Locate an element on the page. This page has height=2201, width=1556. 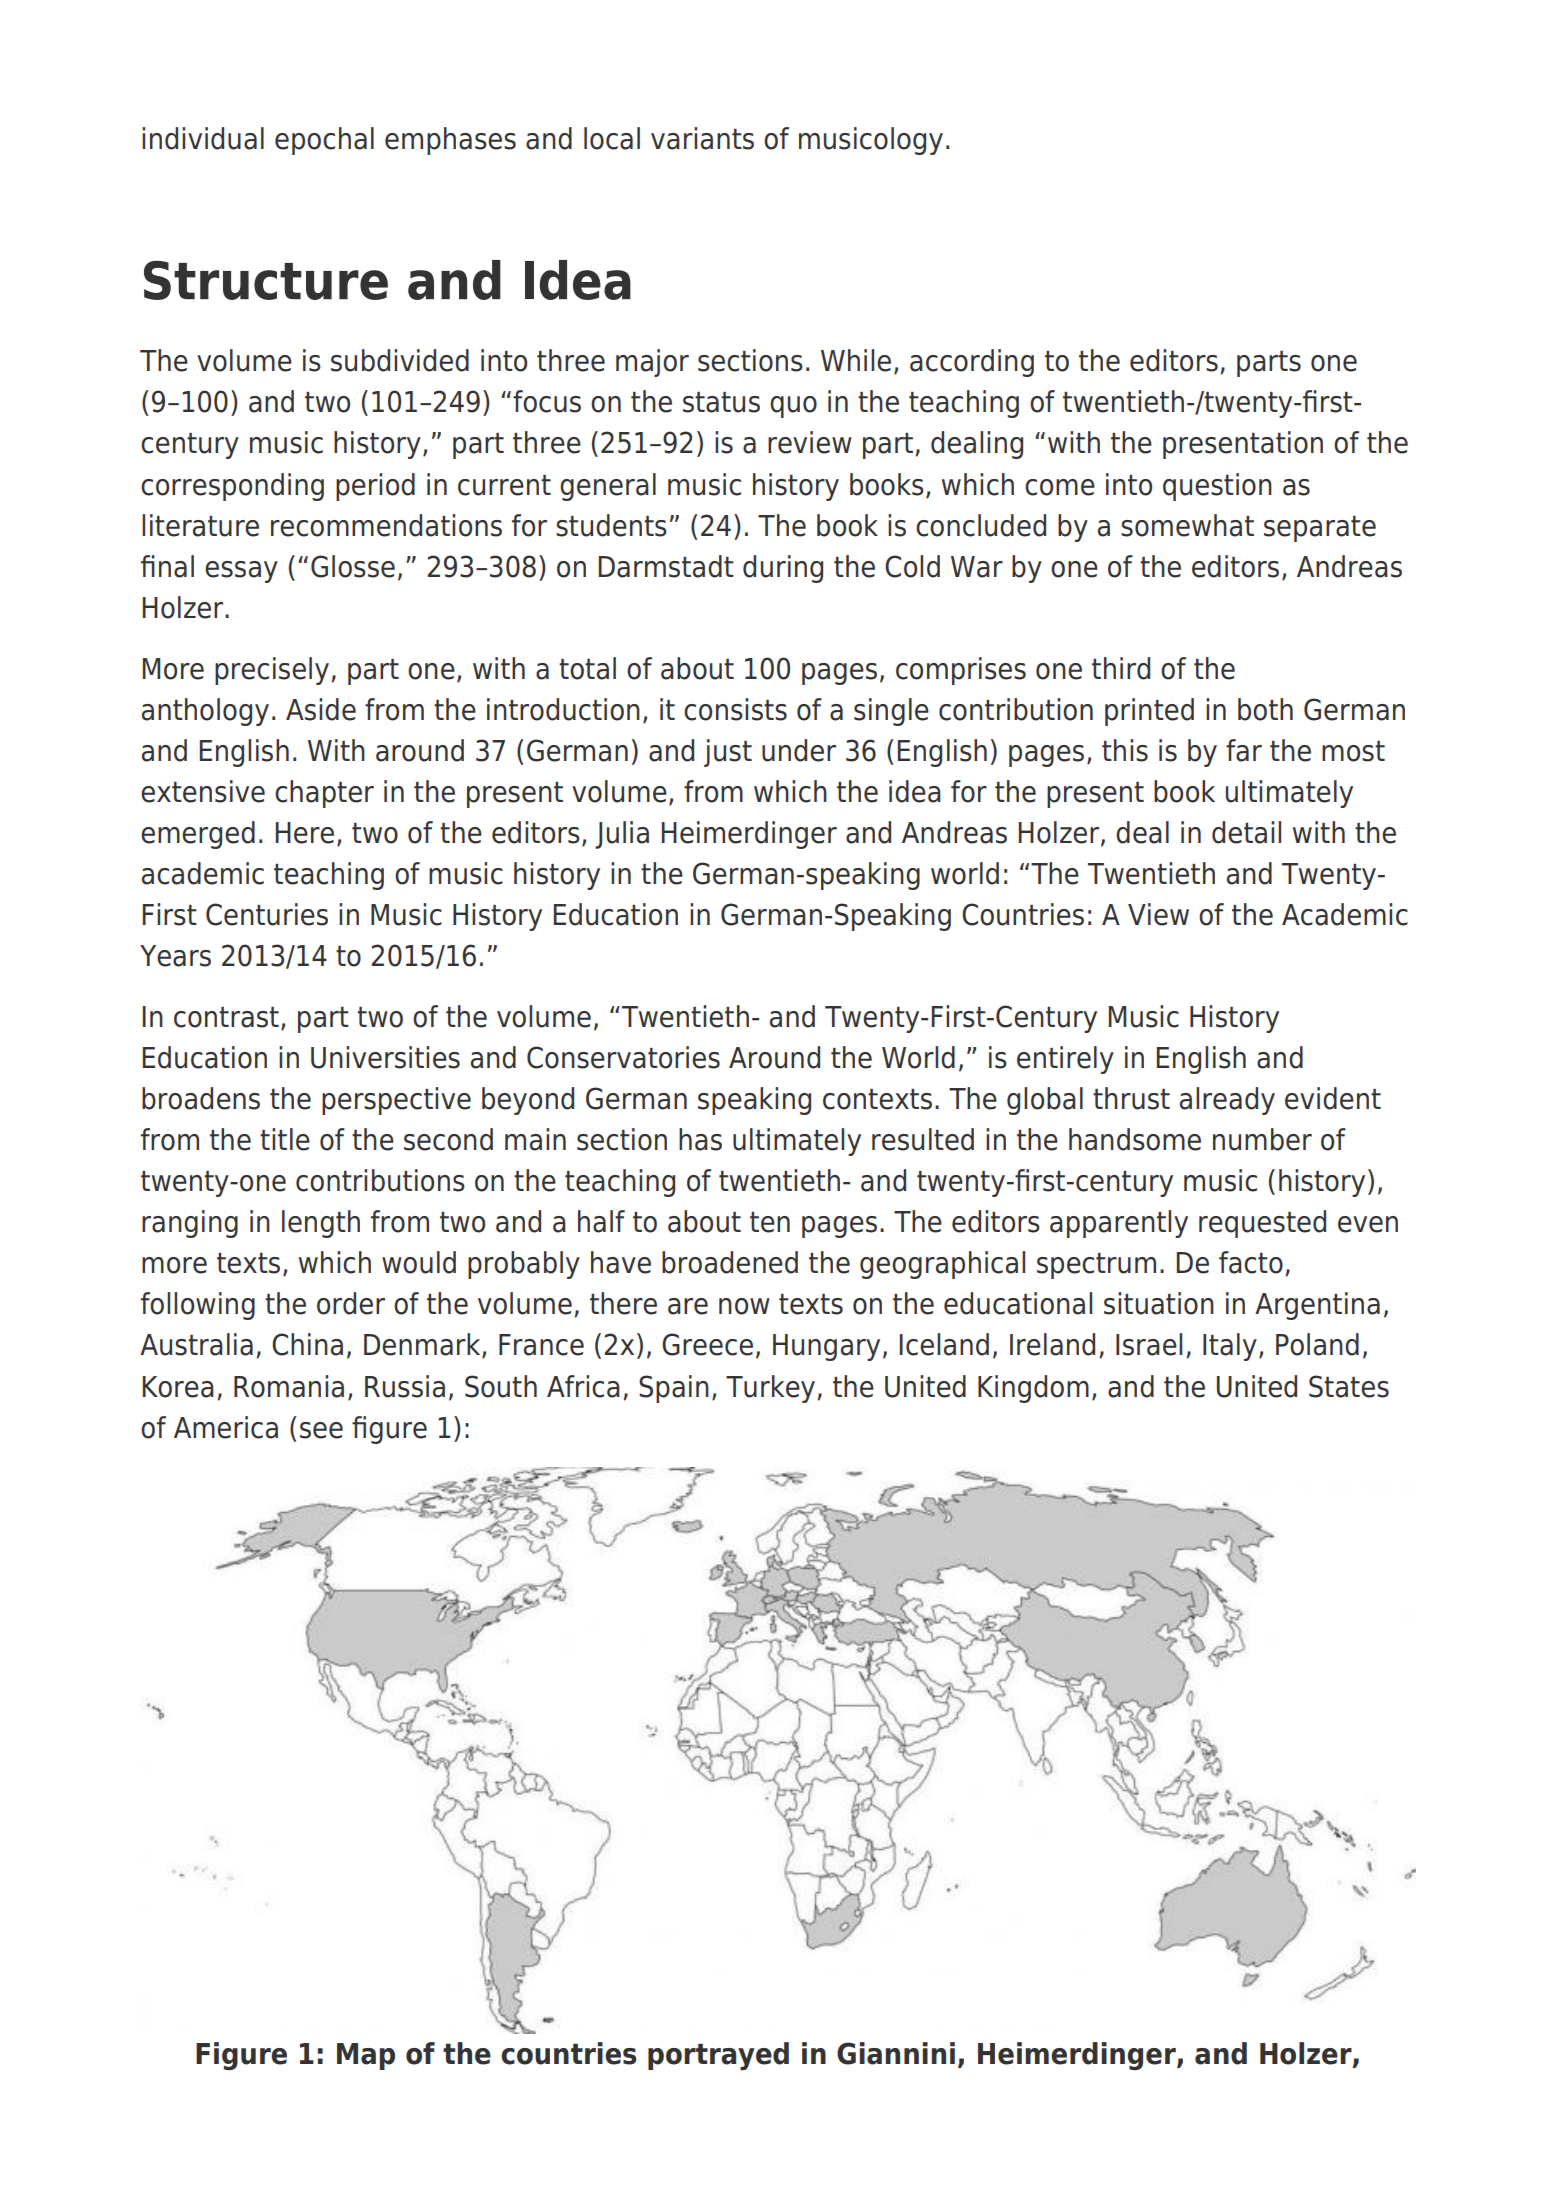
Conservatories is located at coordinates (623, 1057).
